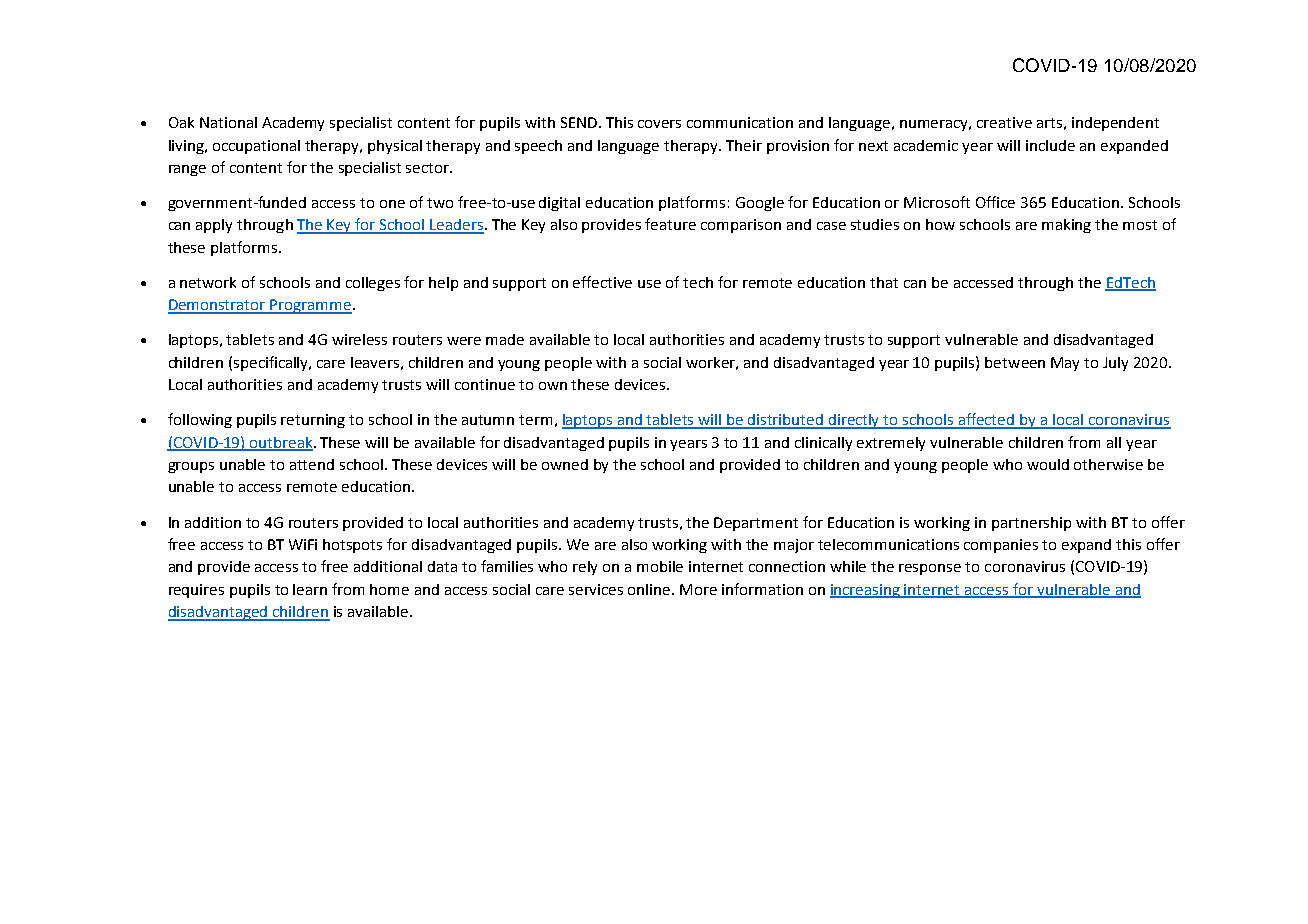 This screenshot has height=924, width=1308. Describe the element at coordinates (659, 124) in the screenshot. I see `covers` at that location.
